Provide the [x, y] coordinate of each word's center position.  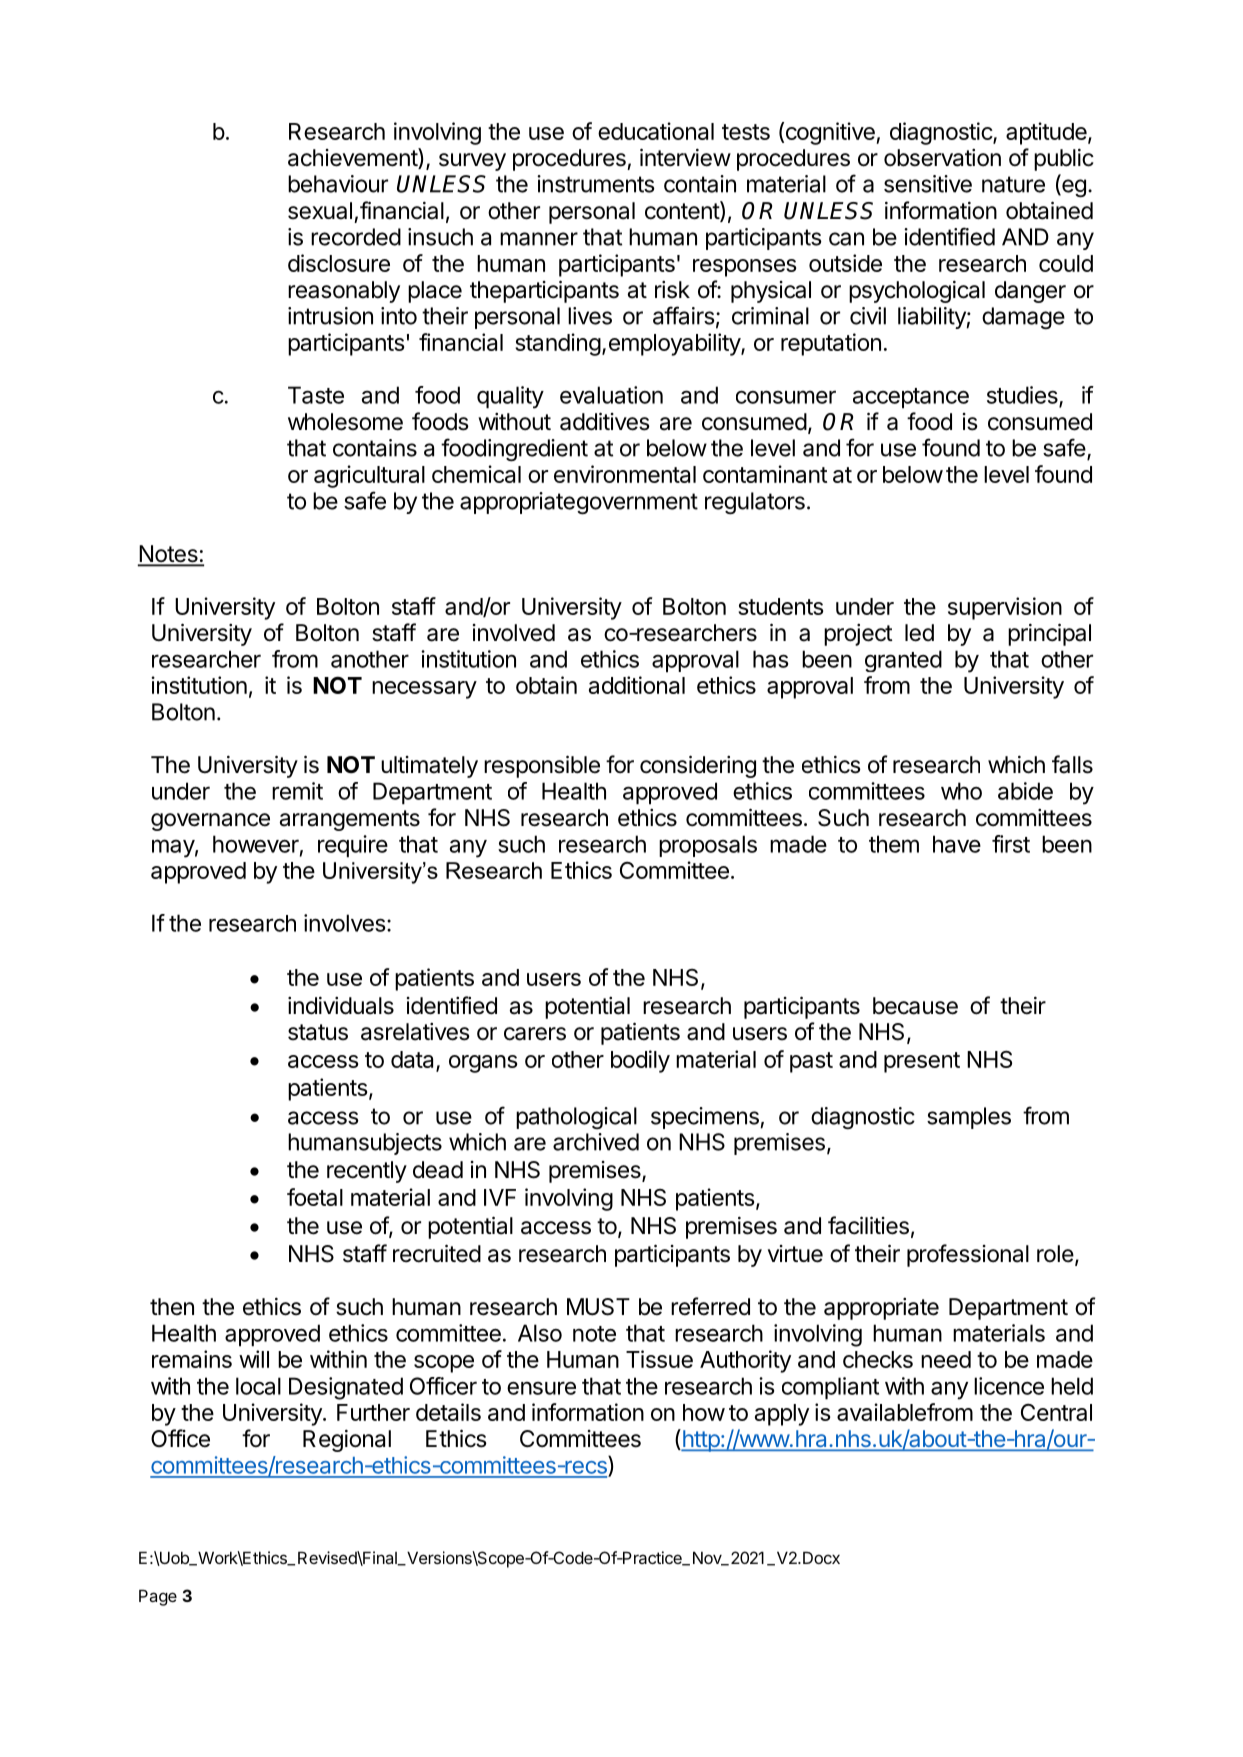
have [957, 844]
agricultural [369, 476]
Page [158, 1597]
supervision [1005, 608]
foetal [315, 1197]
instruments [596, 184]
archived [596, 1142]
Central [1056, 1412]
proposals [708, 846]
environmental [625, 474]
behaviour [338, 184]
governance [210, 822]
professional [968, 1255]
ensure [541, 1388]
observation [942, 158]
